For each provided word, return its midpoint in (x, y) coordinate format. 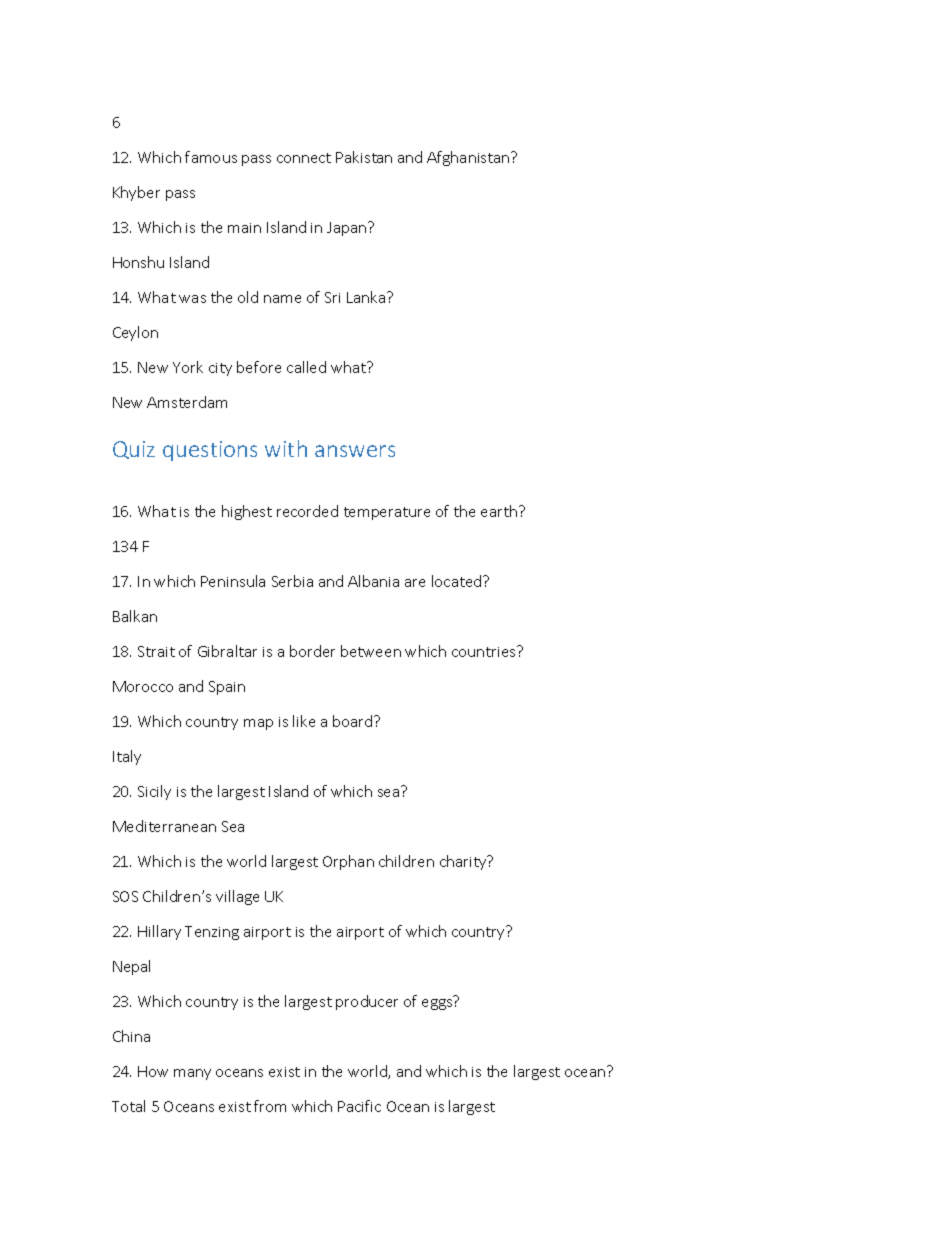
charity (464, 862)
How (153, 1071)
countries (485, 651)
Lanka (367, 297)
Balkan (135, 616)
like (304, 721)
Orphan (348, 862)
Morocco (143, 686)
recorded (307, 511)
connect (304, 158)
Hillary (159, 932)
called (306, 367)
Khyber (136, 193)
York (188, 367)
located (458, 581)
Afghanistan (469, 158)
